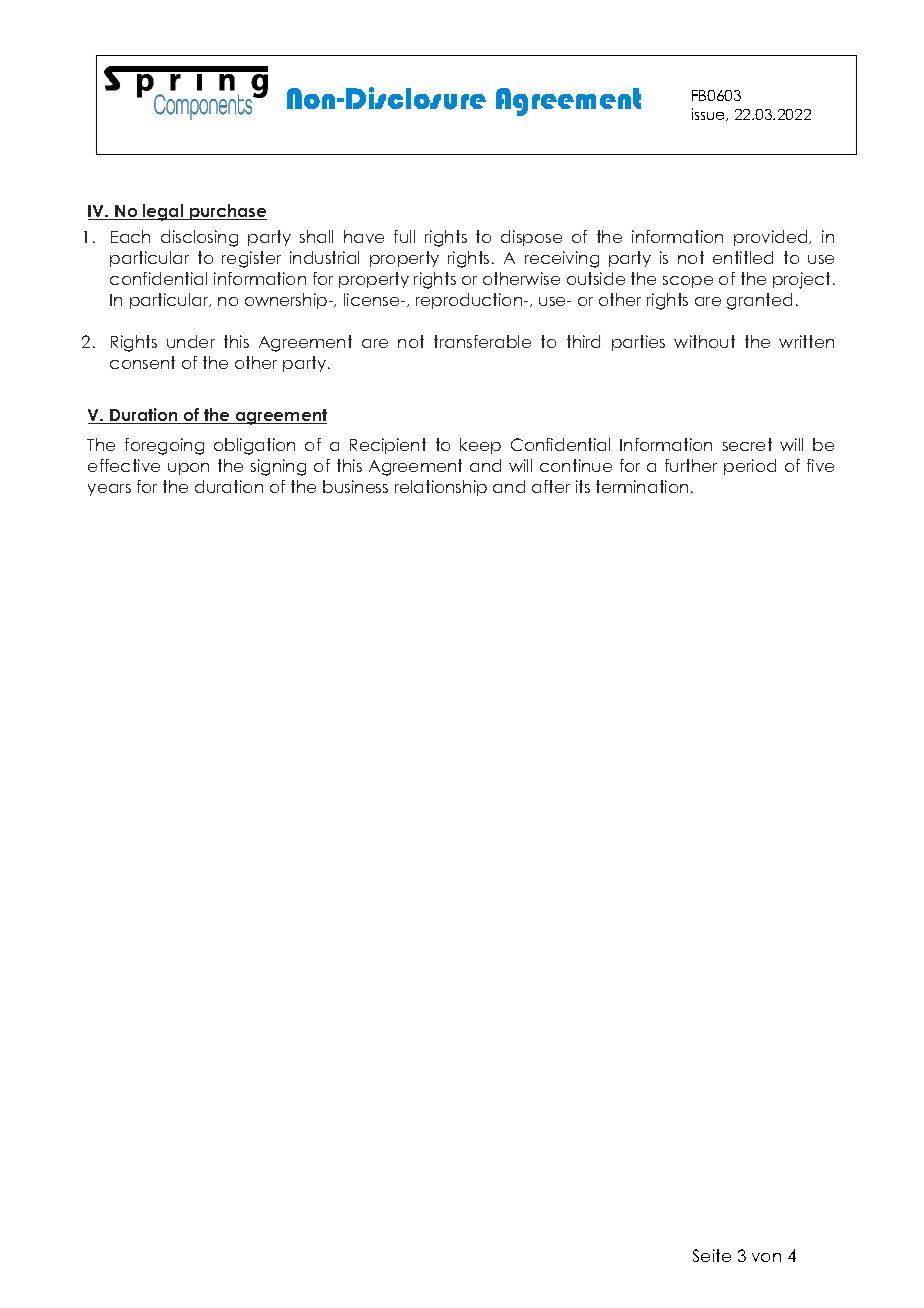 The height and width of the image is (1308, 924). Describe the element at coordinates (441, 488) in the image. I see `relationship` at that location.
